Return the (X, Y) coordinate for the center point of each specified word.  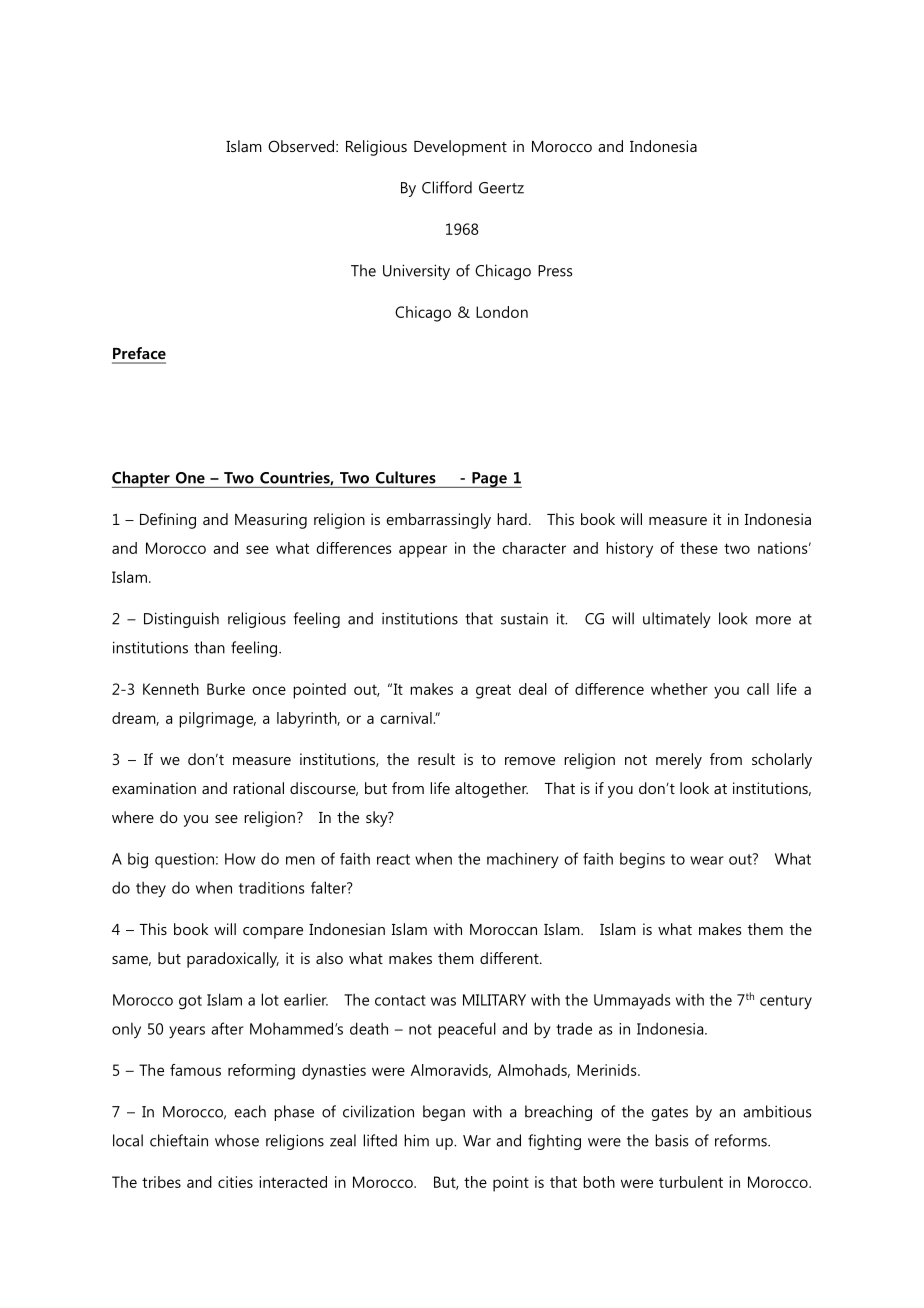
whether (679, 689)
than (209, 647)
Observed (302, 146)
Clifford (447, 187)
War (477, 1141)
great (493, 691)
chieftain (179, 1140)
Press (555, 271)
